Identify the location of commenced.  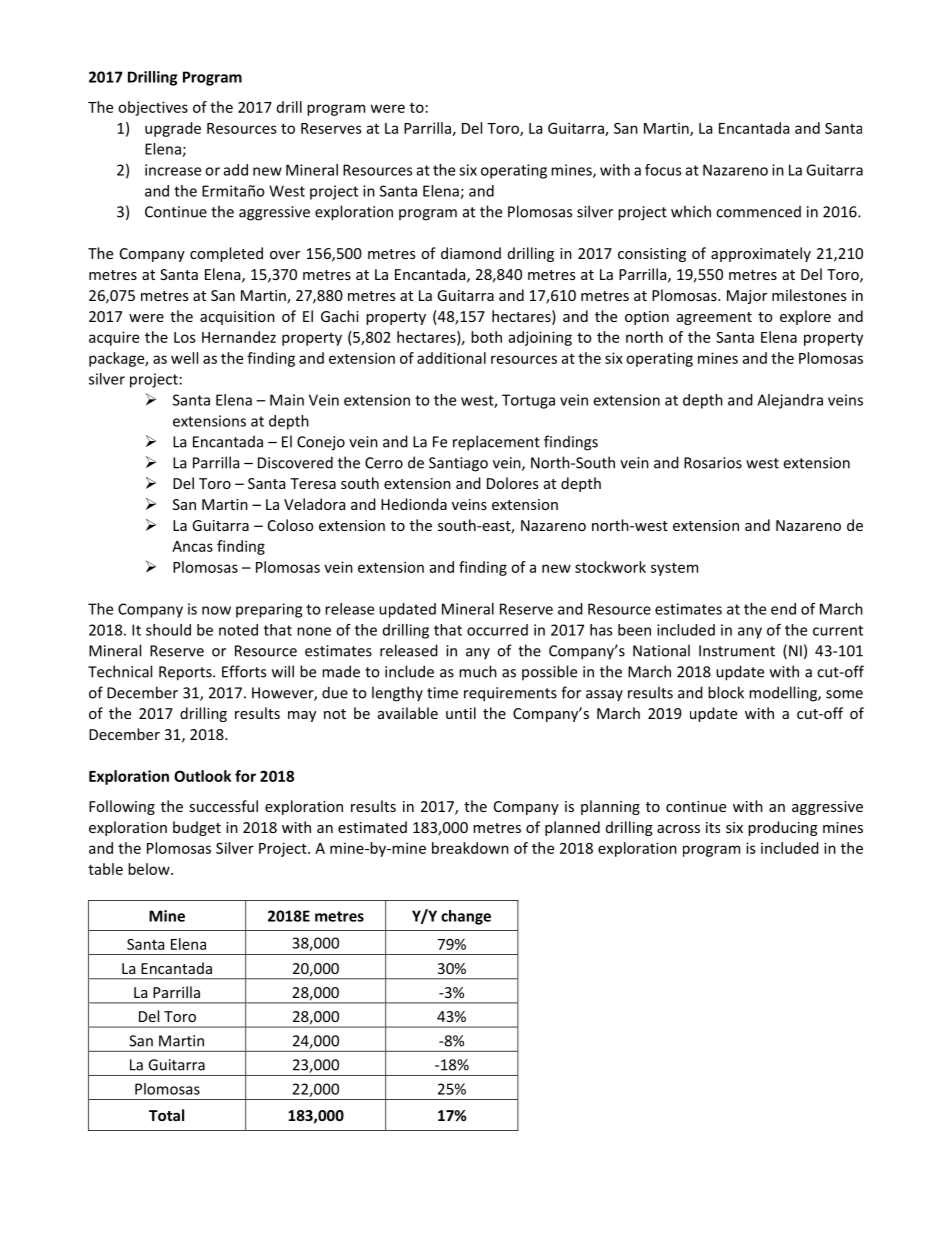
(758, 211).
